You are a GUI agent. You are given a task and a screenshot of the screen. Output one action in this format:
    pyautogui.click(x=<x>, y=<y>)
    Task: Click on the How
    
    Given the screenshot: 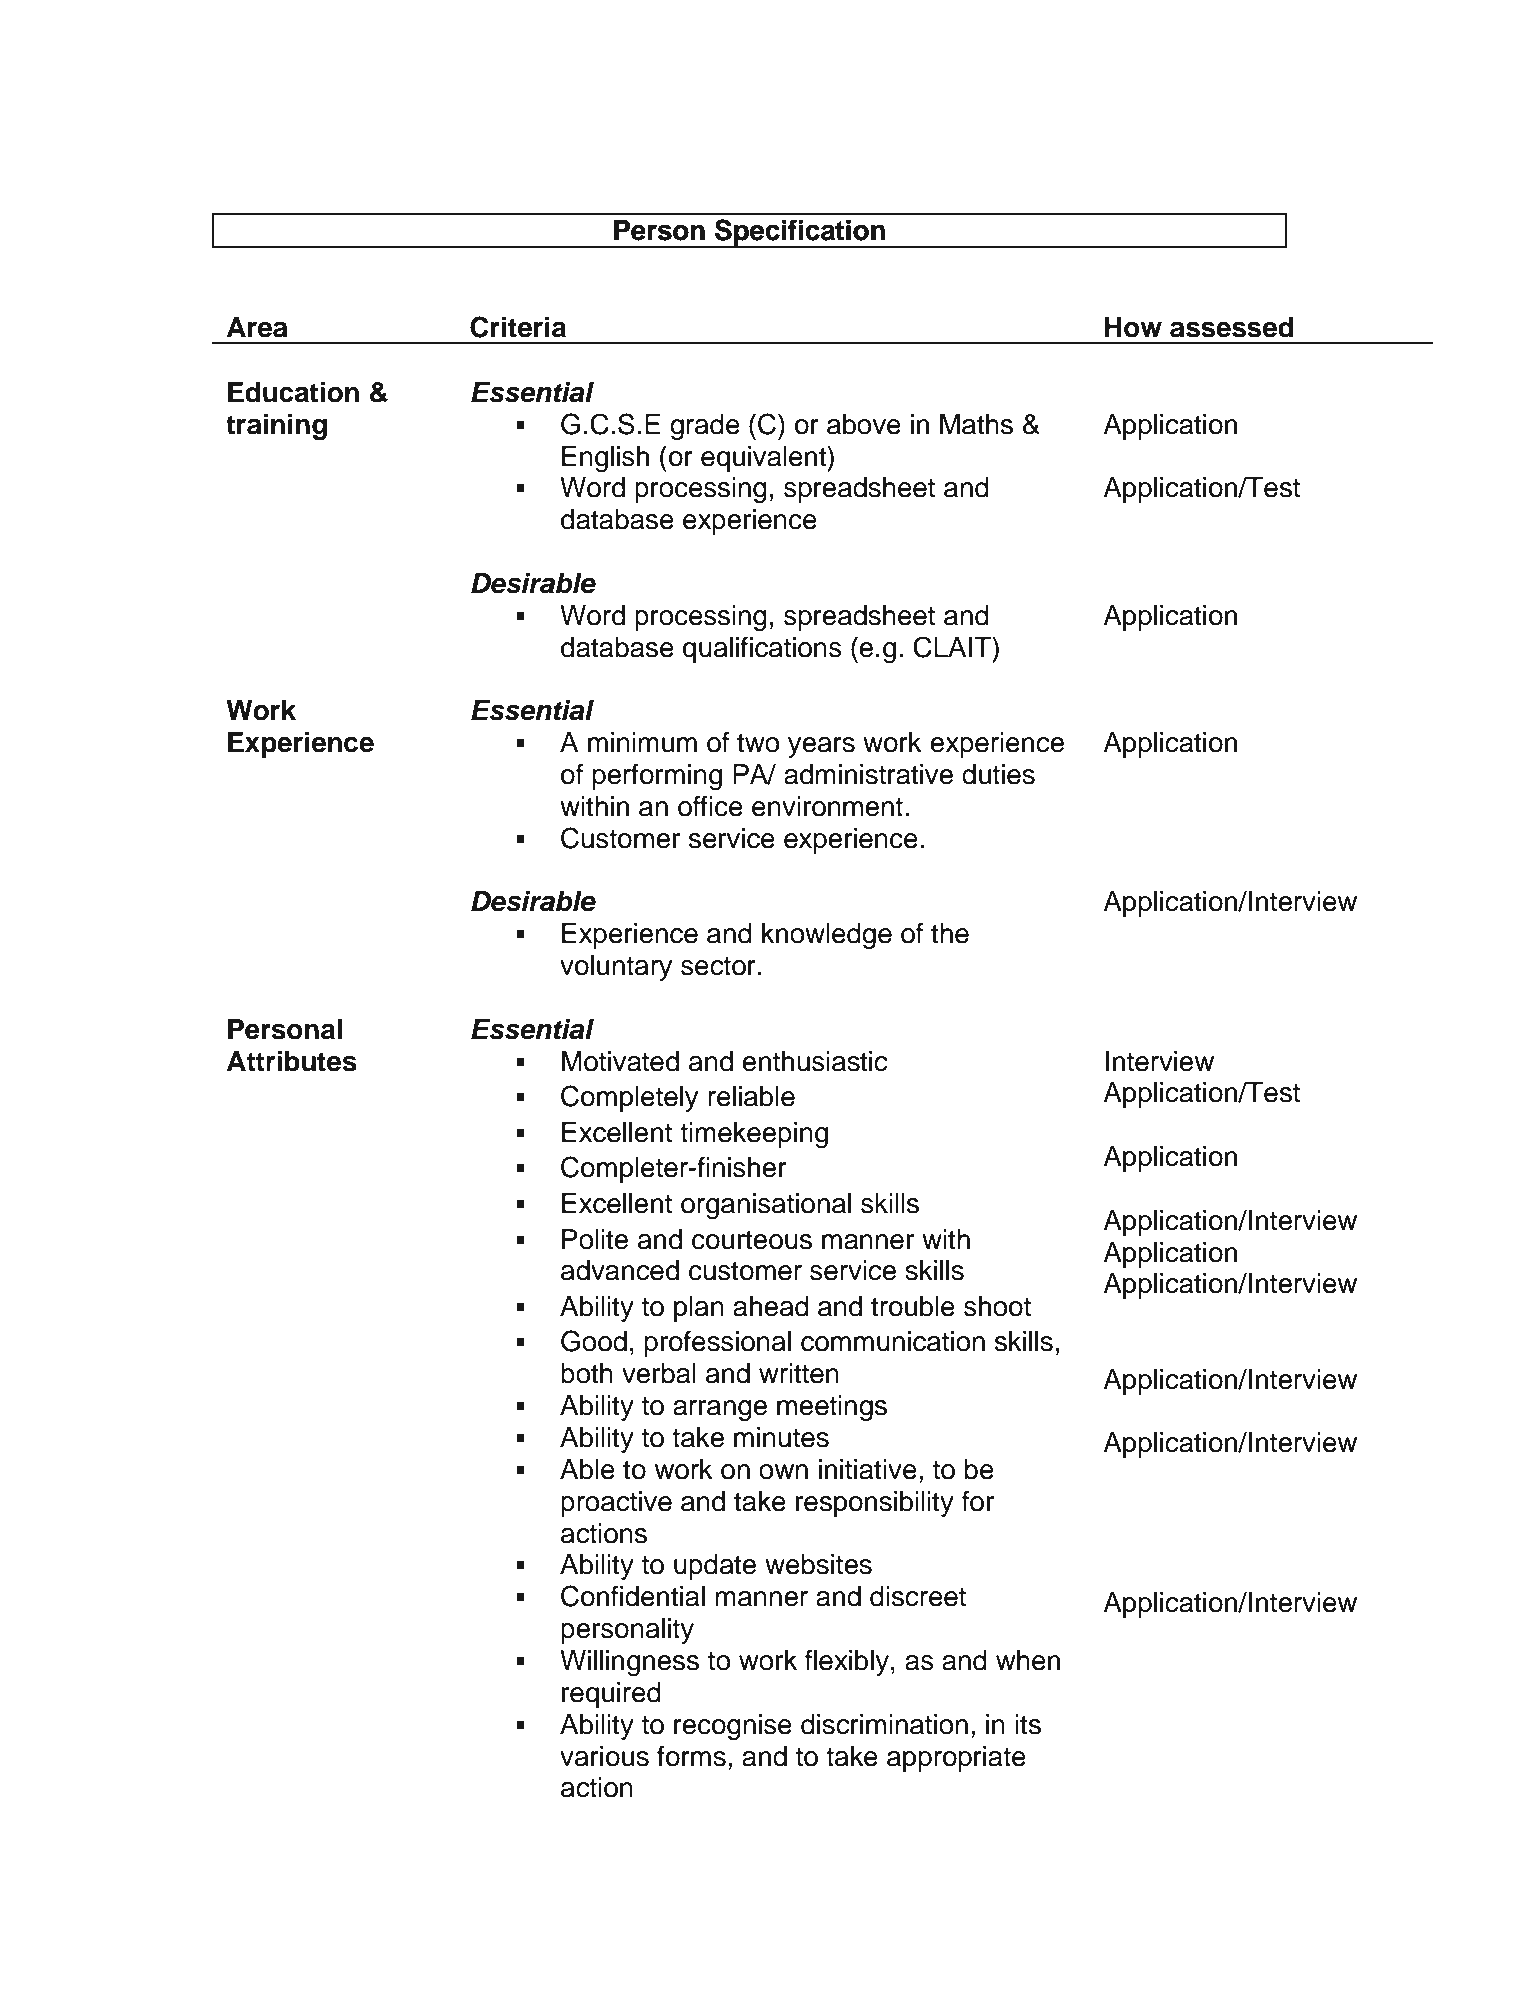 What is the action you would take?
    pyautogui.click(x=1133, y=327)
